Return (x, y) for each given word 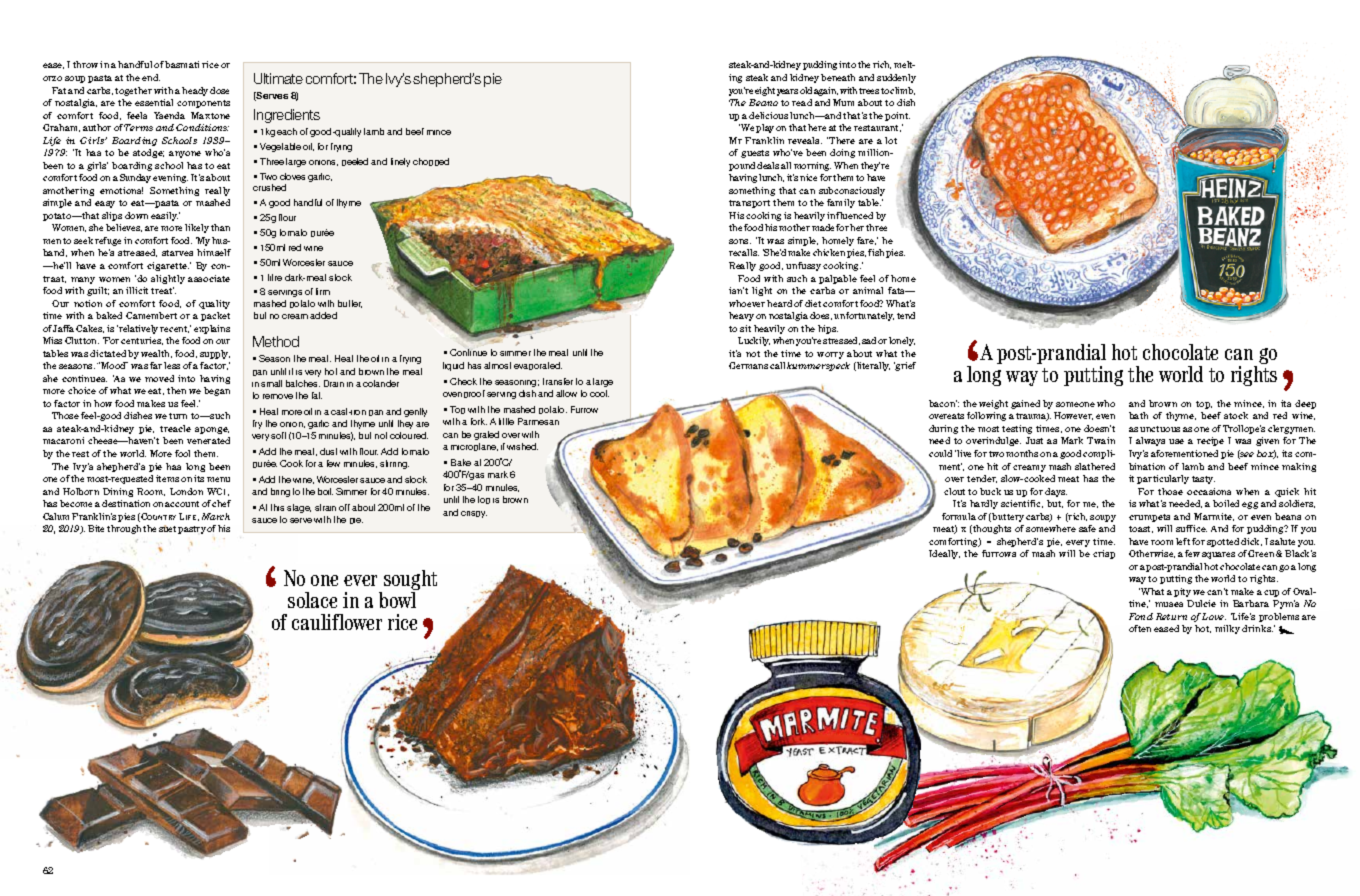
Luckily (754, 341)
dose (219, 90)
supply (215, 354)
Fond (1141, 616)
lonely (902, 341)
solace (312, 600)
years (787, 92)
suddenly (896, 78)
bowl (397, 600)
